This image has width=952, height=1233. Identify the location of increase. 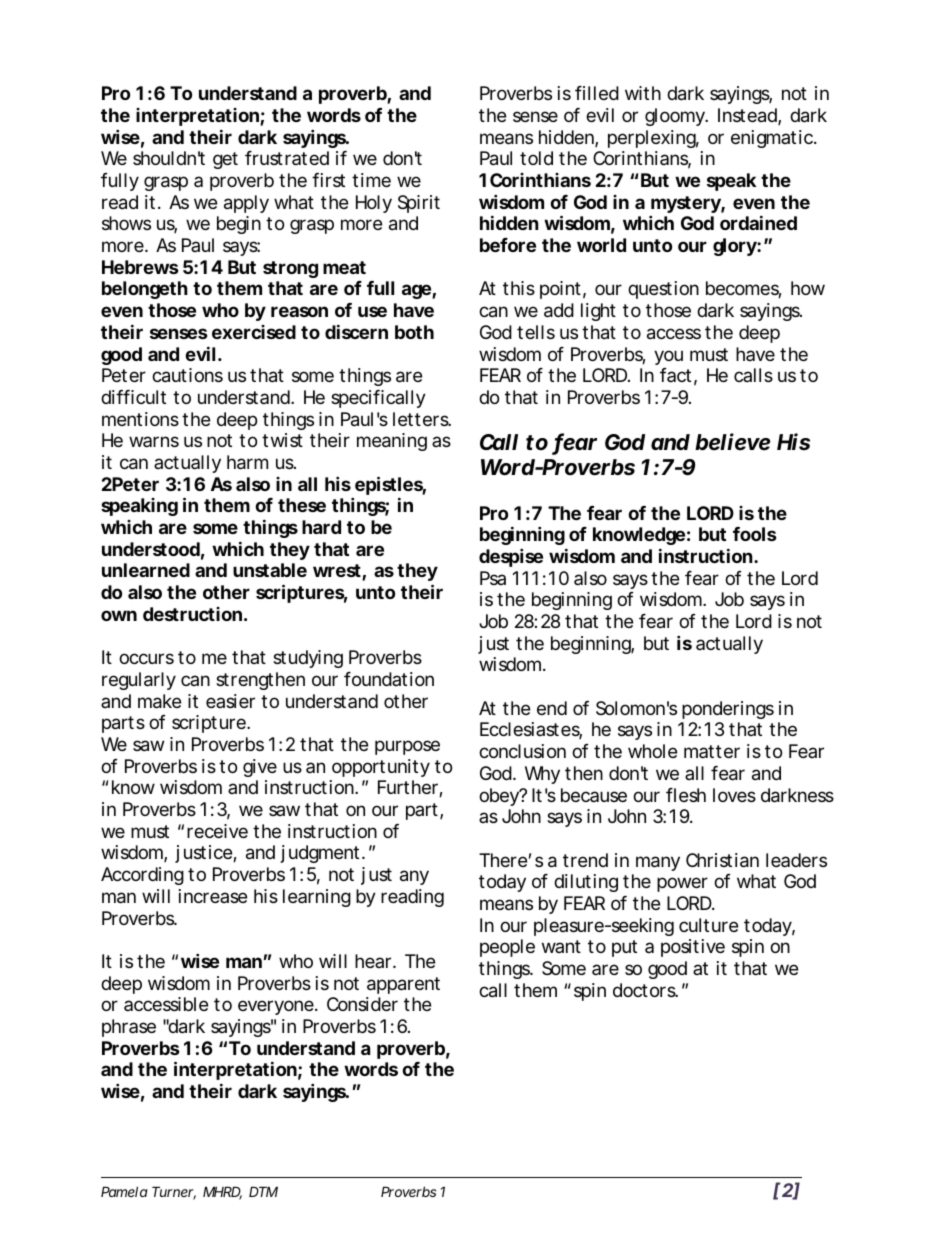
(213, 896).
